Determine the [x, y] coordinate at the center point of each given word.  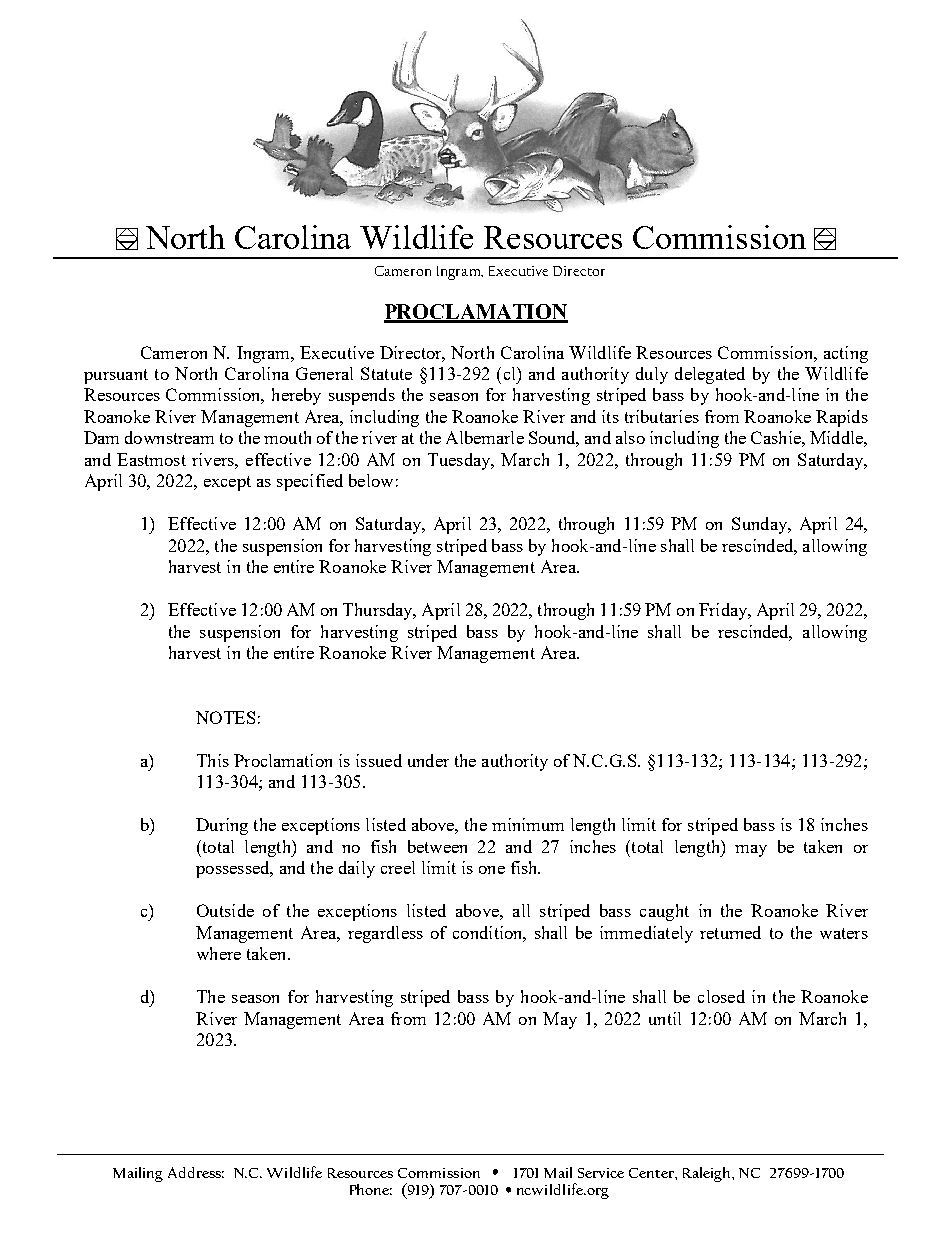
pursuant [116, 376]
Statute [386, 373]
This [213, 760]
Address [196, 1172]
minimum [528, 824]
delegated [710, 375]
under [428, 760]
